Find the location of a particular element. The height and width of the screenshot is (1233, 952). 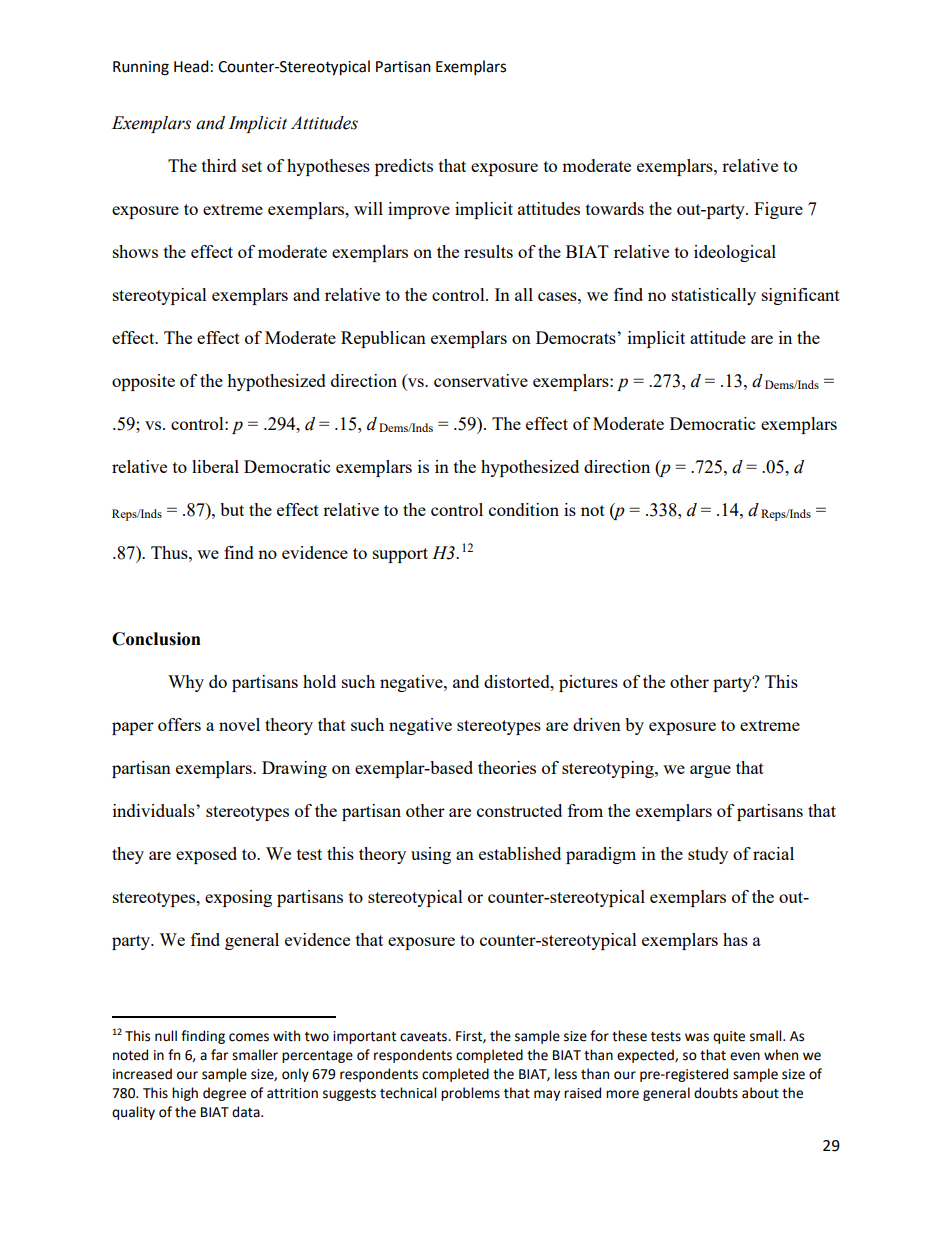

degree is located at coordinates (224, 1094).
